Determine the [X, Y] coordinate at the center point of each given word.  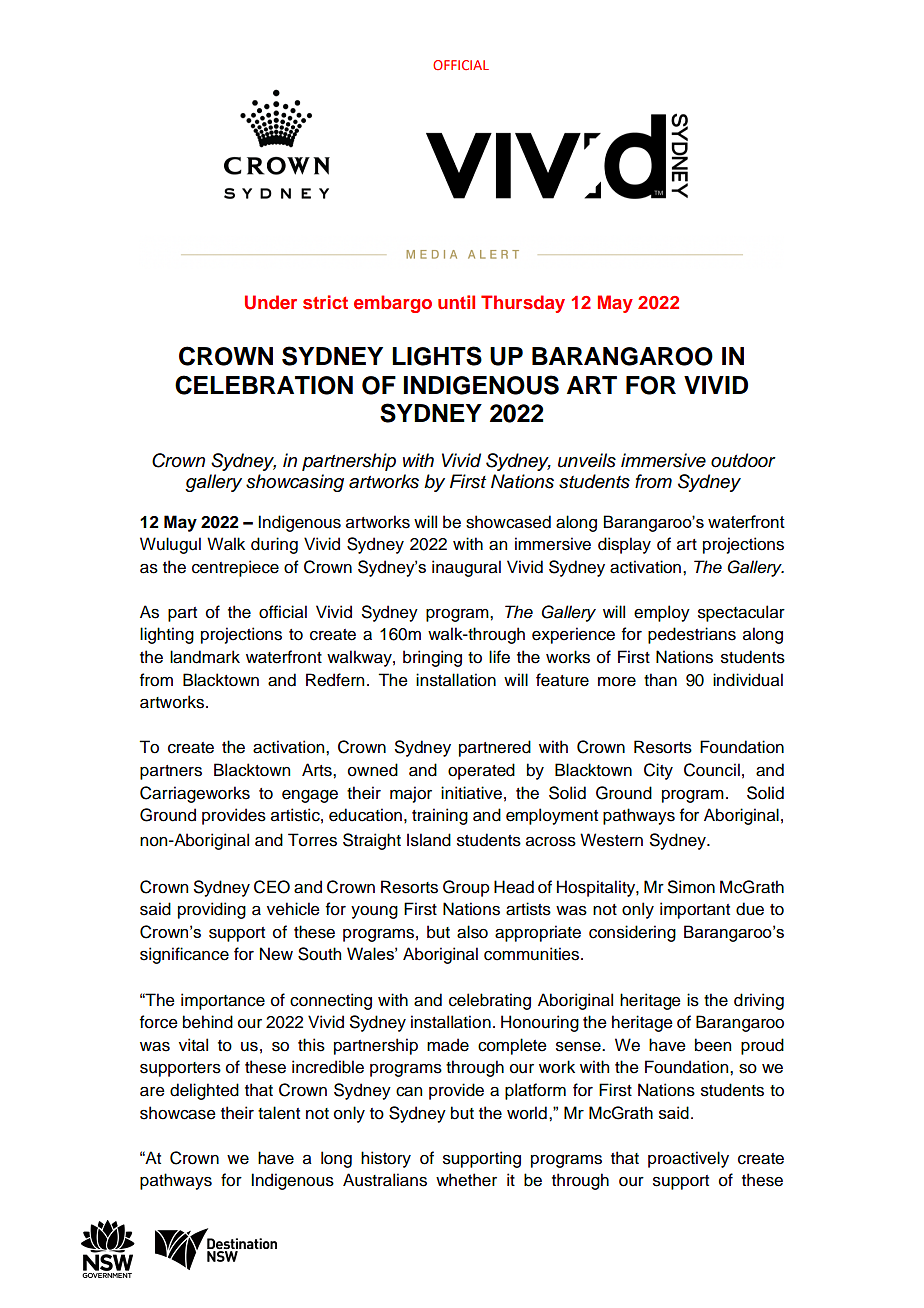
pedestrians [692, 635]
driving [759, 1001]
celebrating [490, 1001]
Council [712, 770]
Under [271, 302]
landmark [205, 657]
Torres [312, 840]
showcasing [295, 483]
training [440, 816]
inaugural [466, 568]
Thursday [523, 304]
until [456, 302]
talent [279, 1113]
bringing [432, 658]
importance [223, 1001]
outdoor [743, 460]
